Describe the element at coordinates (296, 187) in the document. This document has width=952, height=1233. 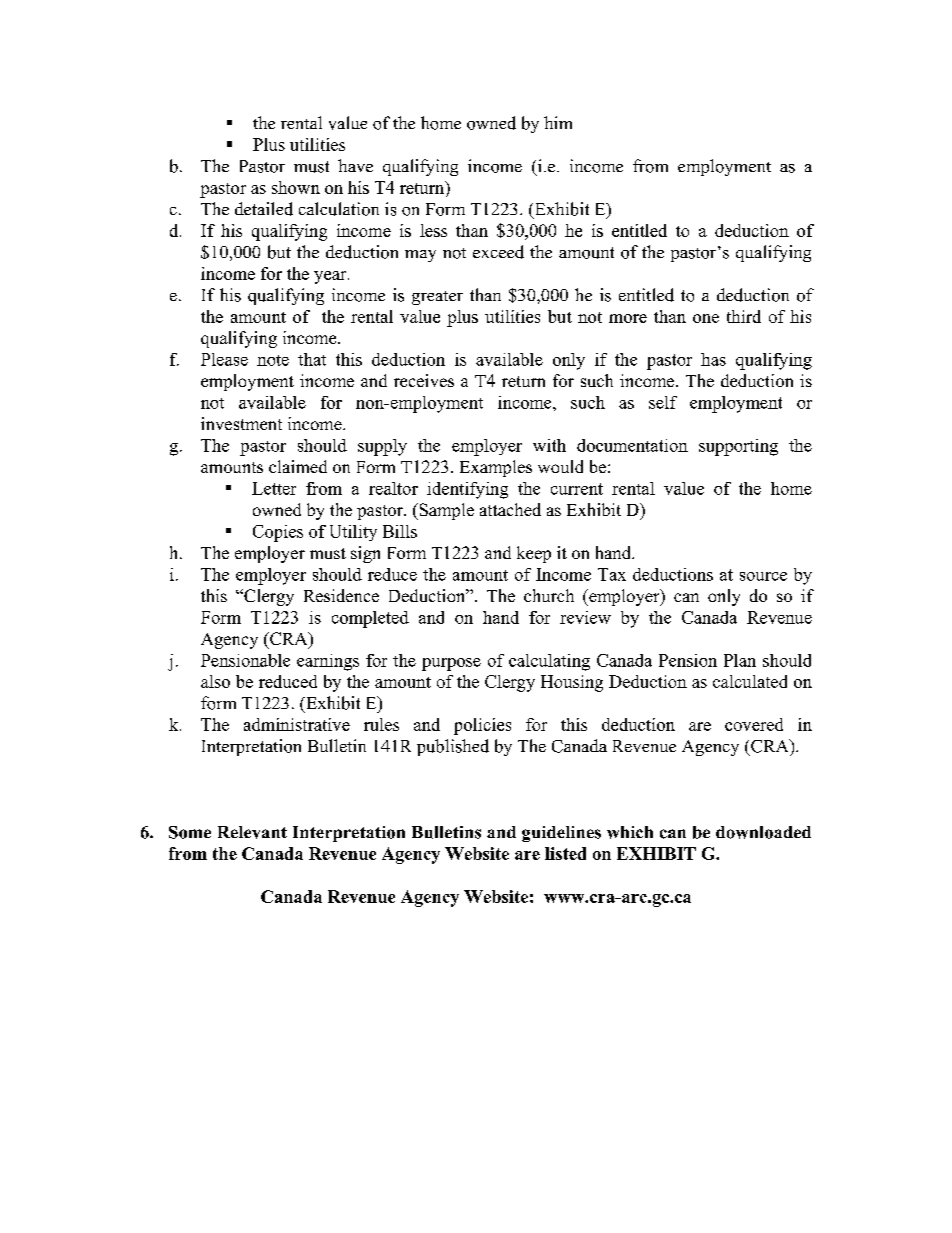
I see `shown` at that location.
